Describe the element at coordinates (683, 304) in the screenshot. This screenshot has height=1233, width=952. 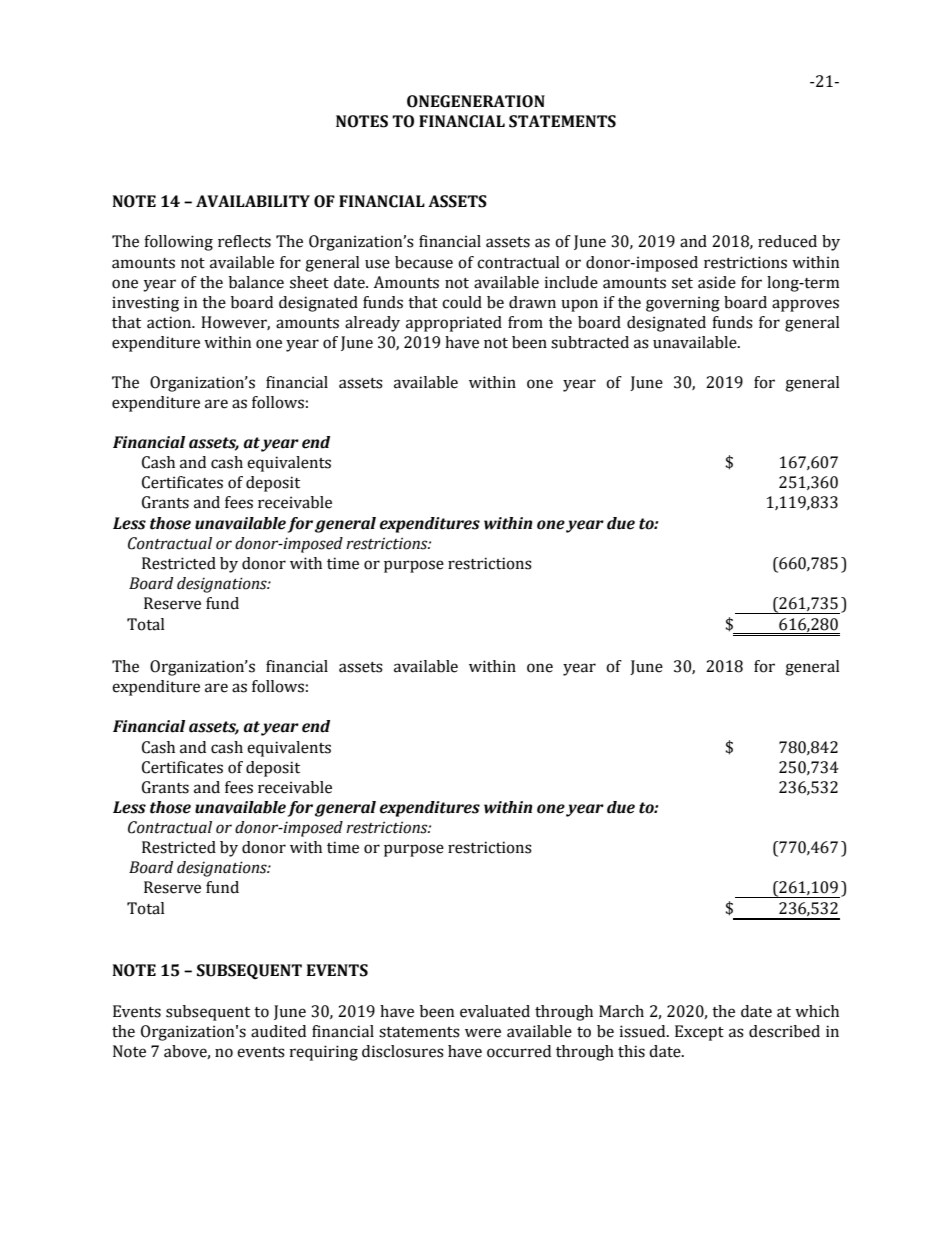
I see `governing` at that location.
